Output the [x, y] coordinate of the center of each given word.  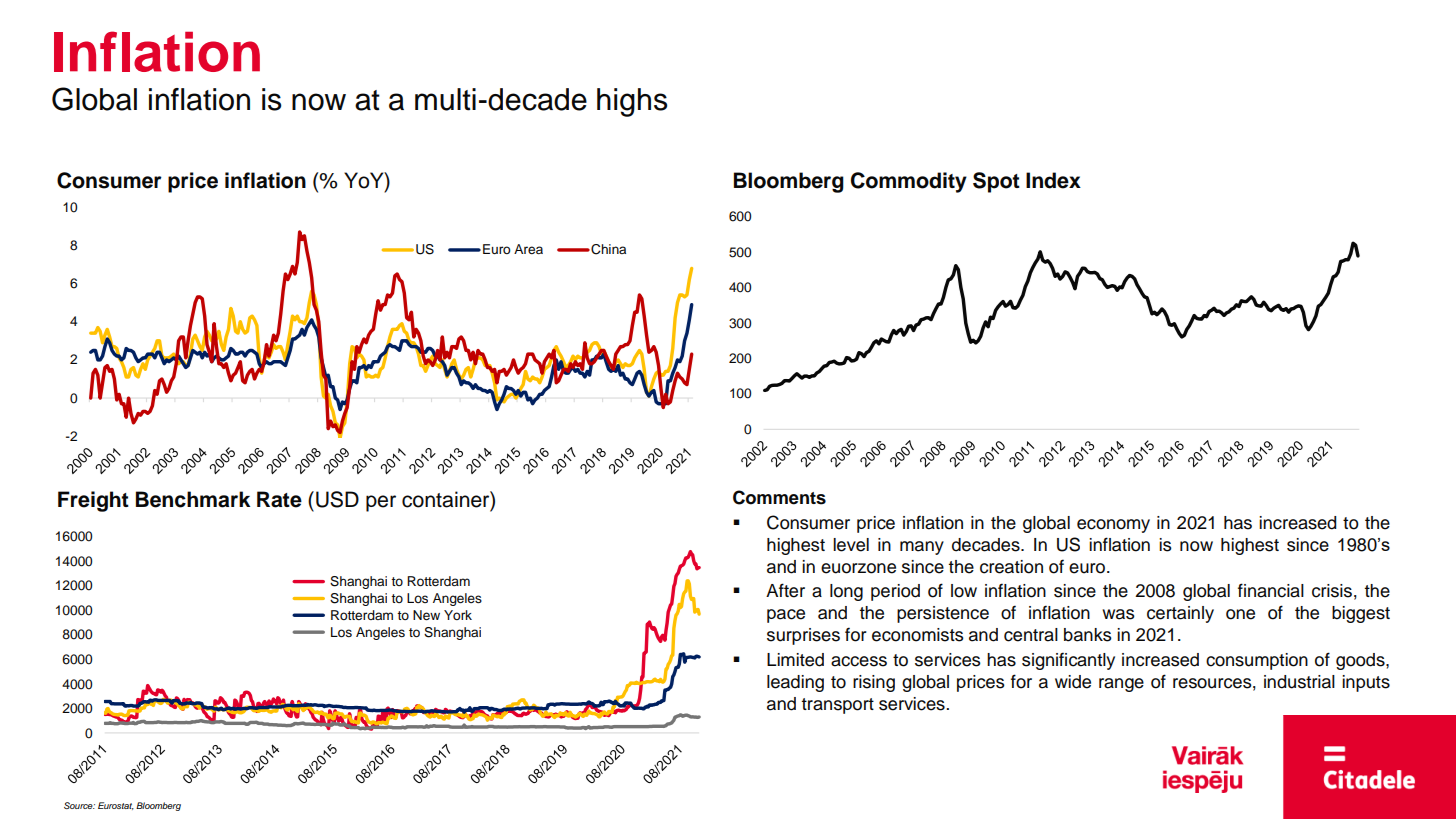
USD [337, 499]
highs [632, 102]
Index [1053, 180]
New [426, 615]
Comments [779, 497]
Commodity [909, 182]
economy [1113, 526]
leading [795, 683]
